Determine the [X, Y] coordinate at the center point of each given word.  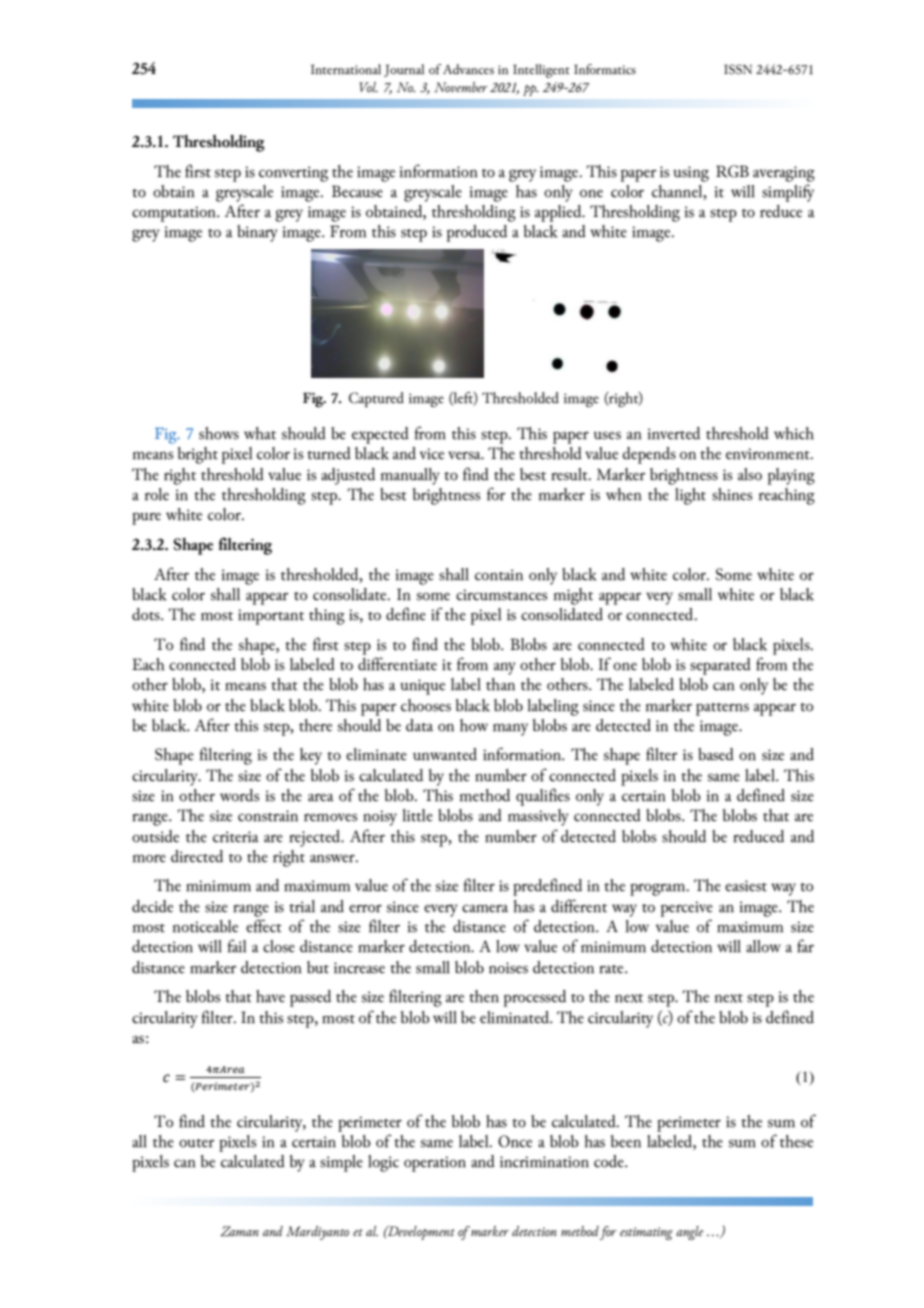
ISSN [738, 69]
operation [435, 1164]
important [271, 617]
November [461, 87]
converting [293, 174]
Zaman [240, 1231]
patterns [722, 709]
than [500, 684]
